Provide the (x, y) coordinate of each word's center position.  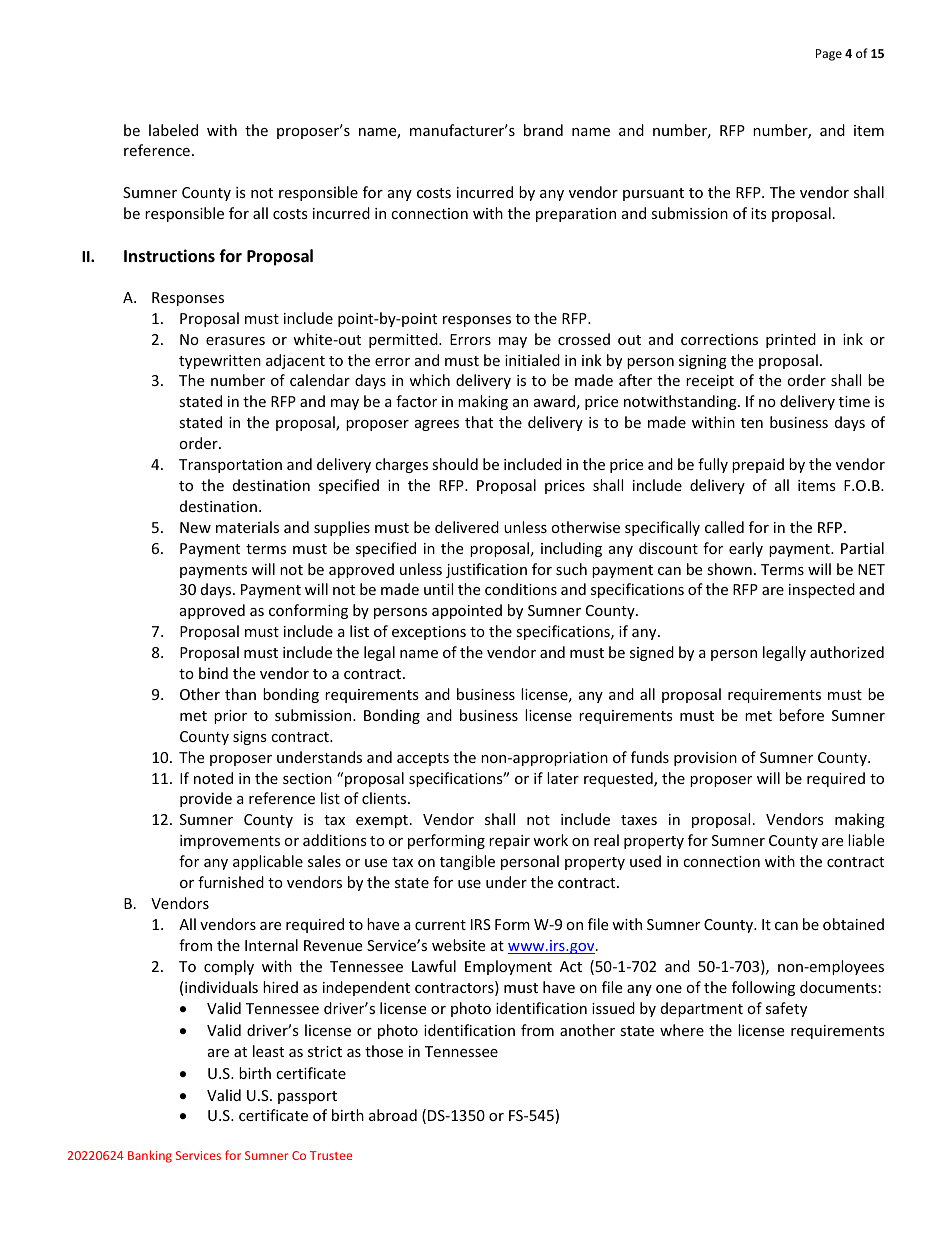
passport (307, 1097)
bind (213, 673)
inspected (822, 590)
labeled (173, 130)
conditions (521, 589)
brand (543, 130)
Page (829, 55)
